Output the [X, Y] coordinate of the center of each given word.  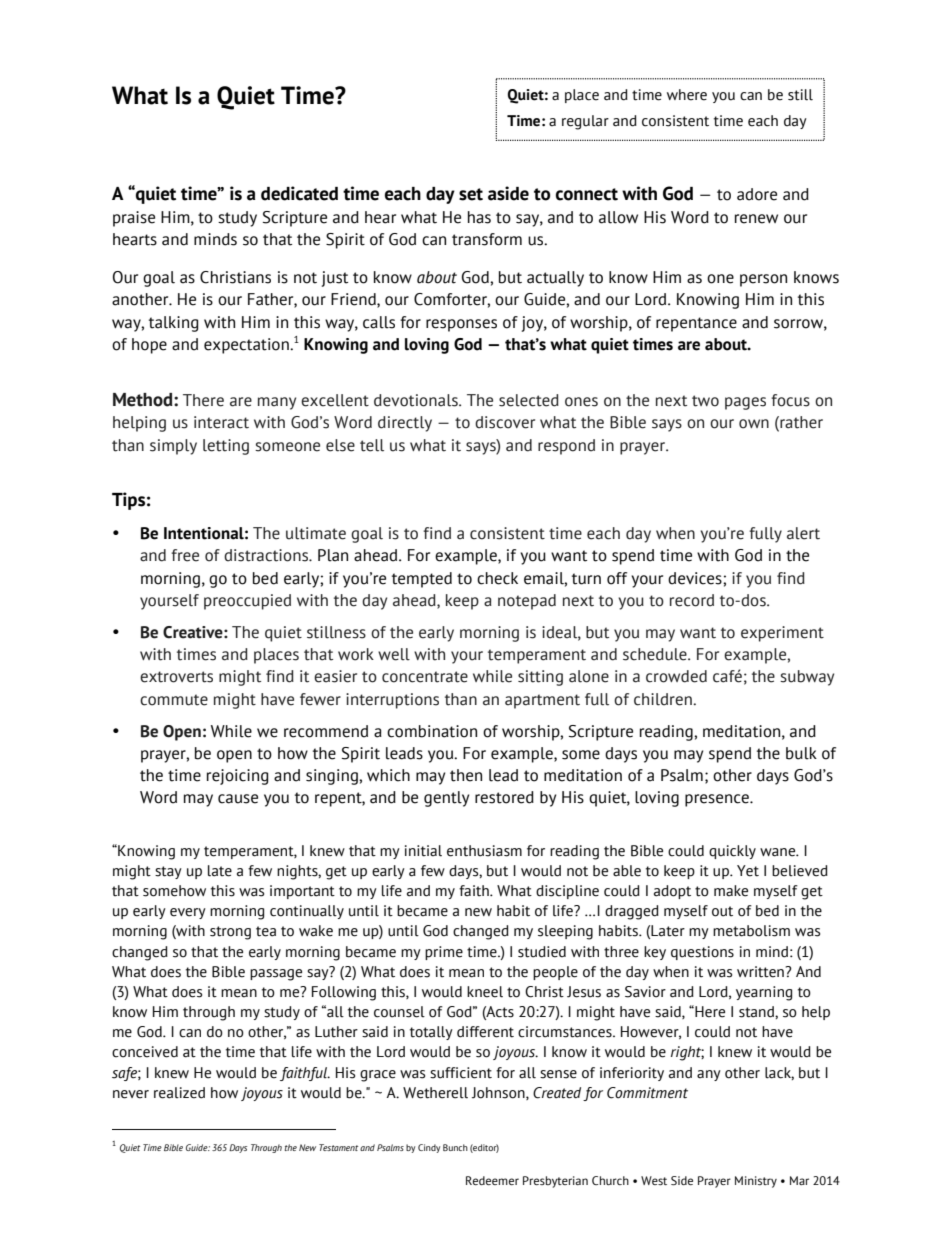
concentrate [425, 677]
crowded [676, 676]
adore [757, 194]
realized [179, 1093]
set [471, 194]
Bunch [455, 1147]
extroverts [176, 677]
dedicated [299, 193]
